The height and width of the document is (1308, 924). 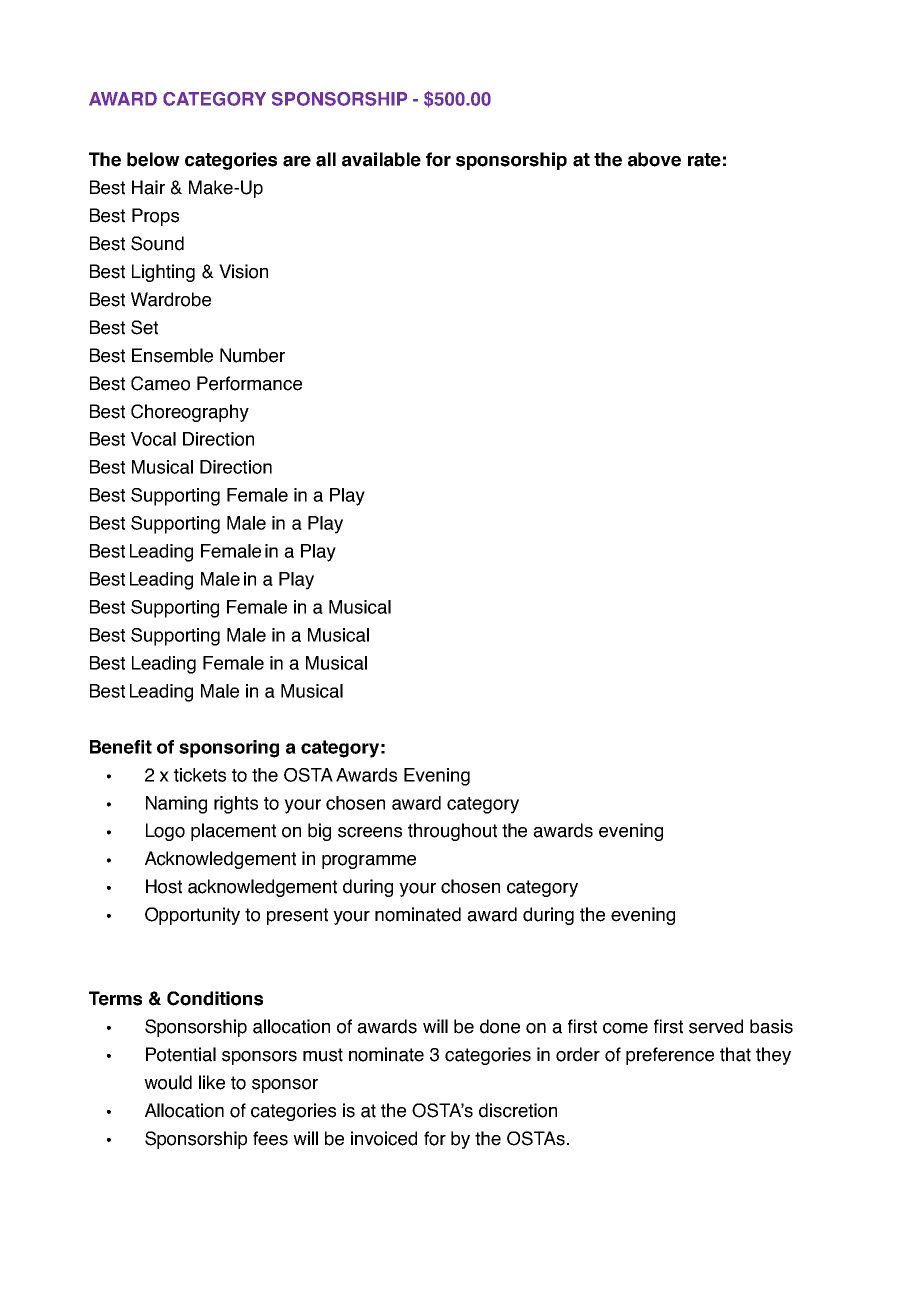 I want to click on like, so click(x=212, y=1082).
